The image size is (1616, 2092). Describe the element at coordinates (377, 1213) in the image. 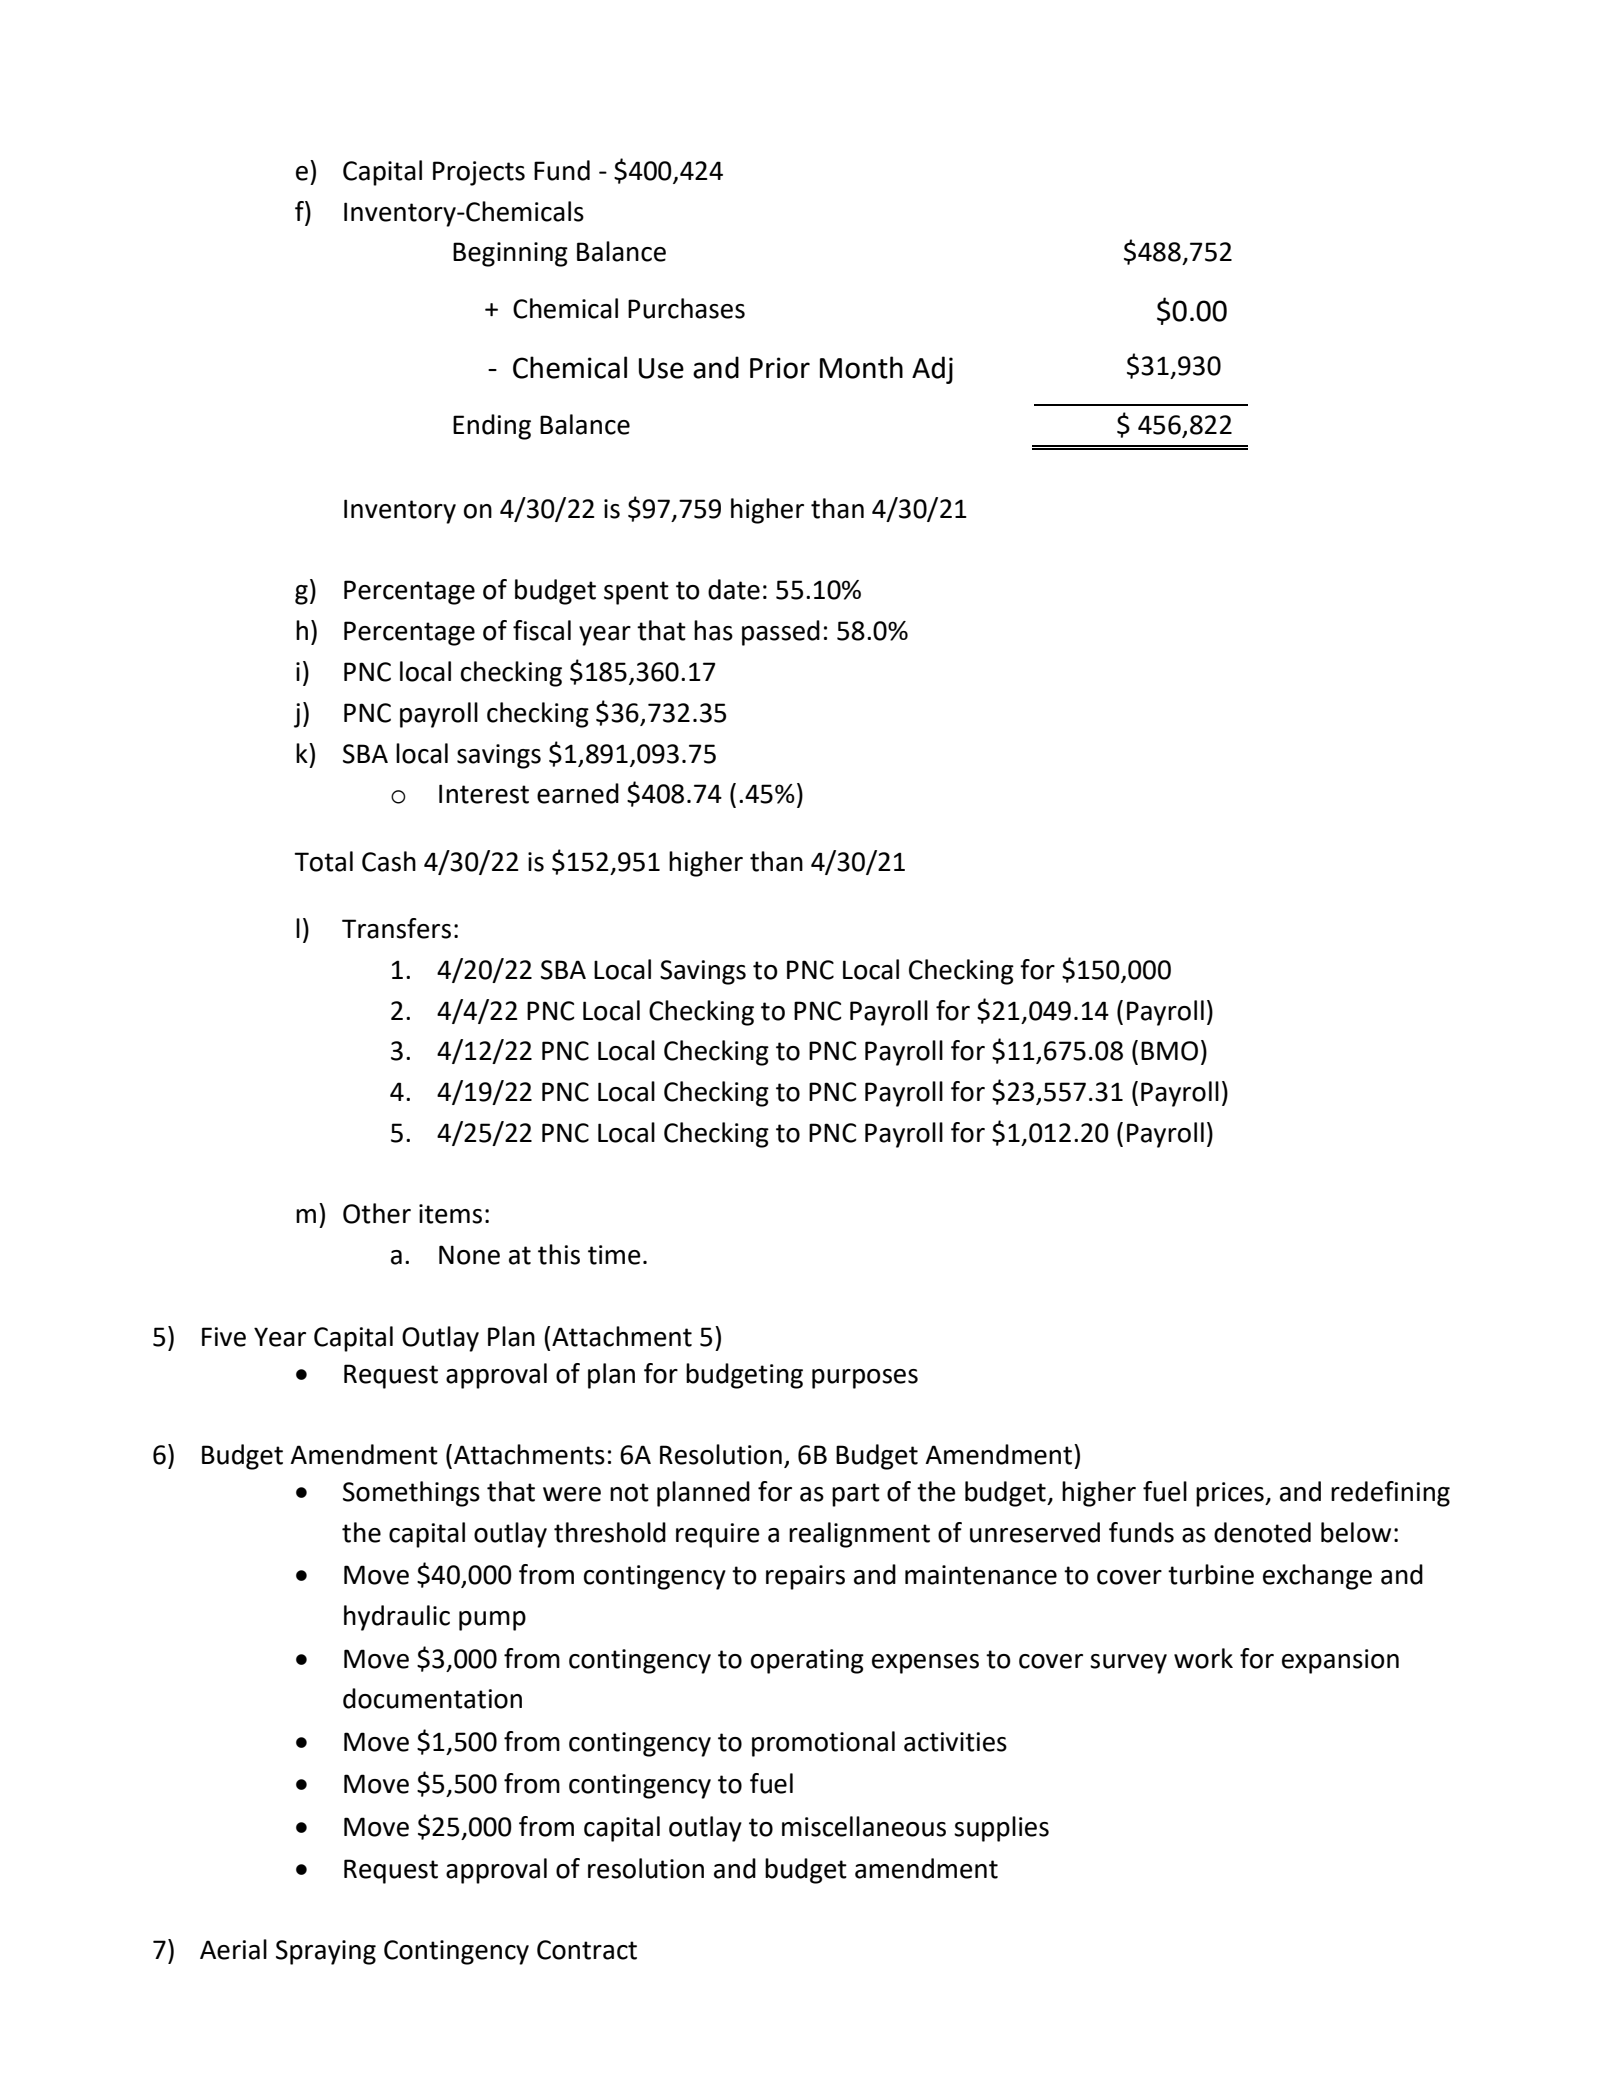

I see `Other` at that location.
